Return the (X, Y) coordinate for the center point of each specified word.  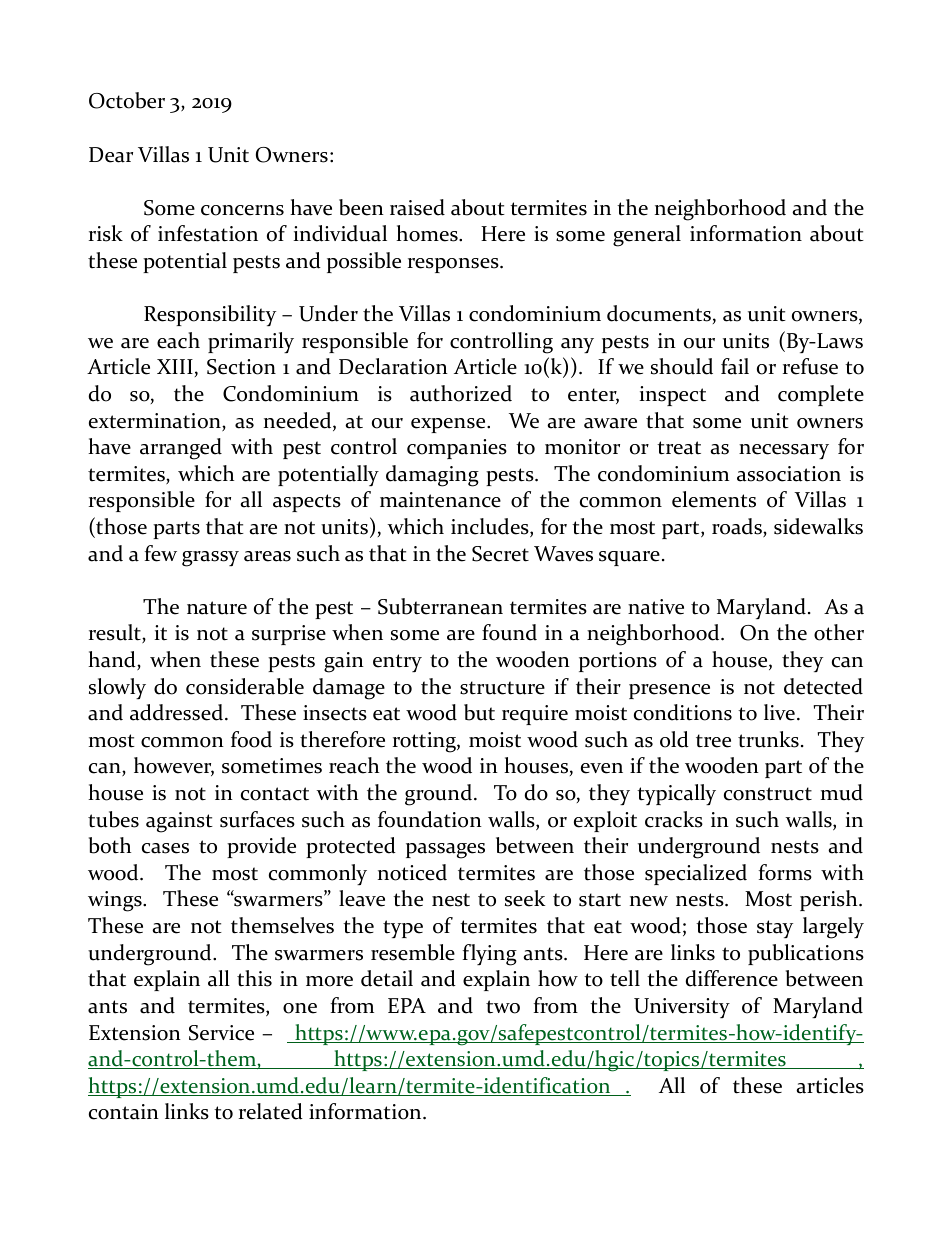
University (682, 1008)
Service (221, 1033)
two (503, 1007)
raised (417, 207)
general (647, 236)
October (127, 100)
